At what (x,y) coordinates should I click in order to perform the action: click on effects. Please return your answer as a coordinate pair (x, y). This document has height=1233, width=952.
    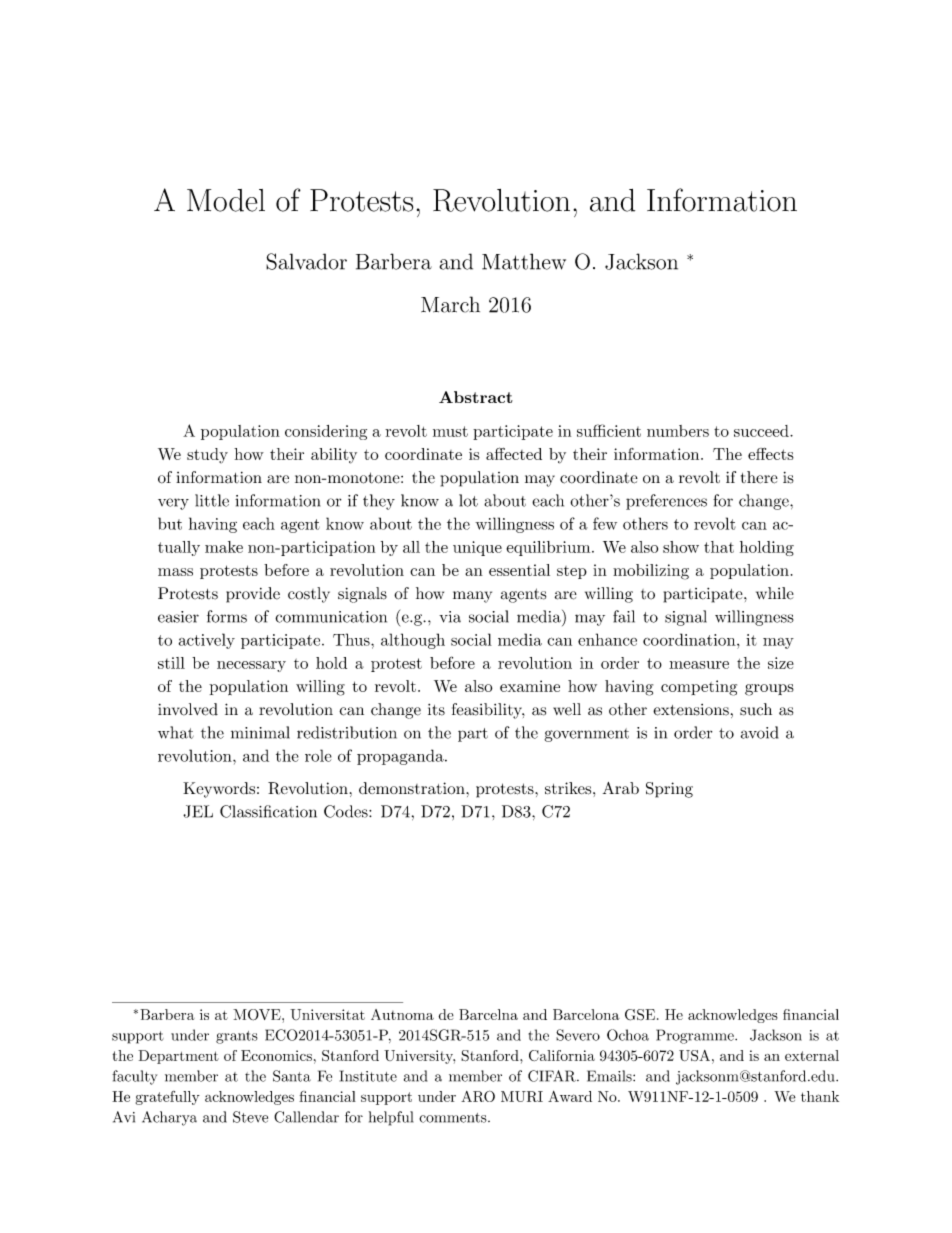
    Looking at the image, I should click on (771, 454).
